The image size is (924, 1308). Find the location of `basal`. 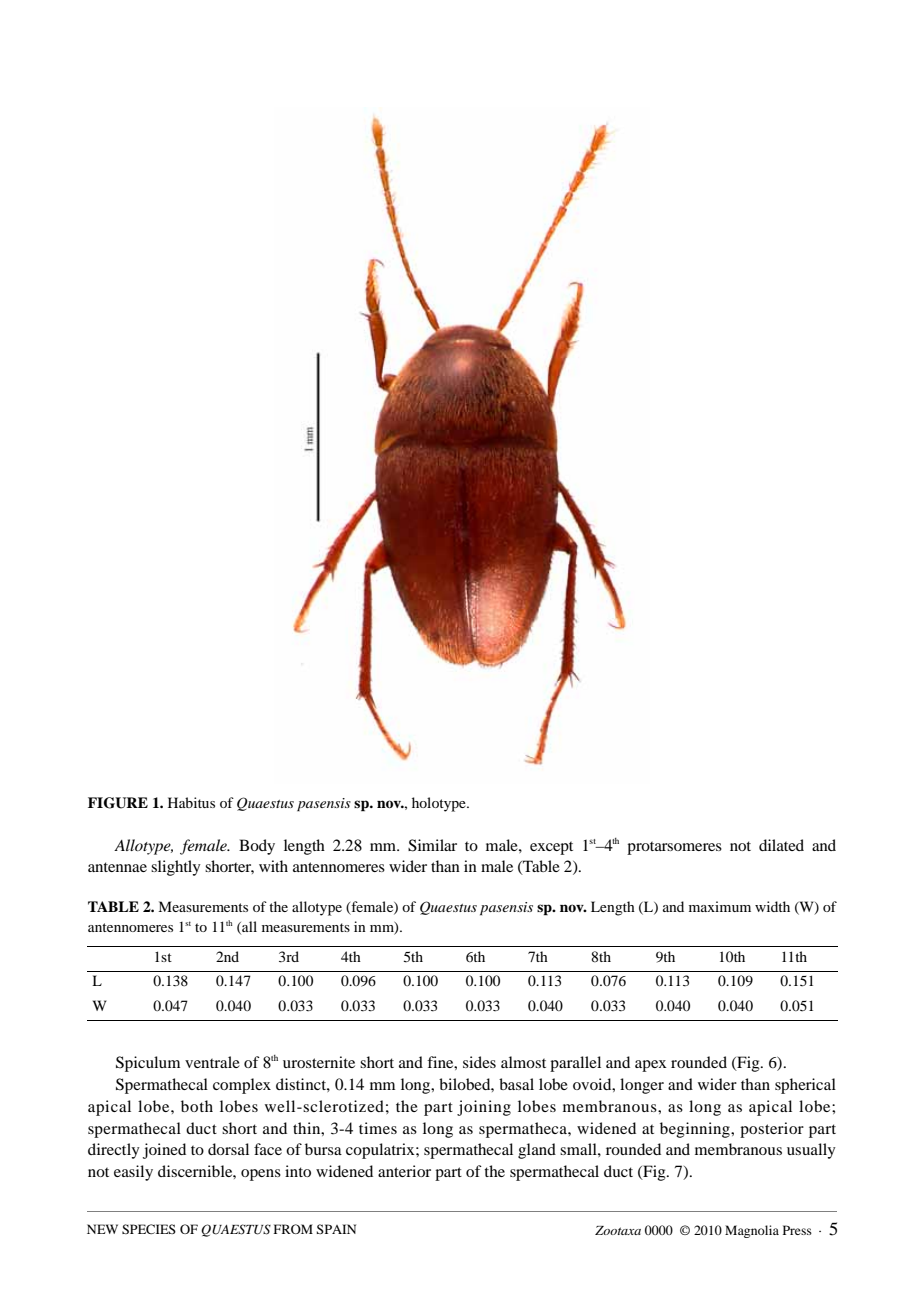

basal is located at coordinates (516, 1084).
